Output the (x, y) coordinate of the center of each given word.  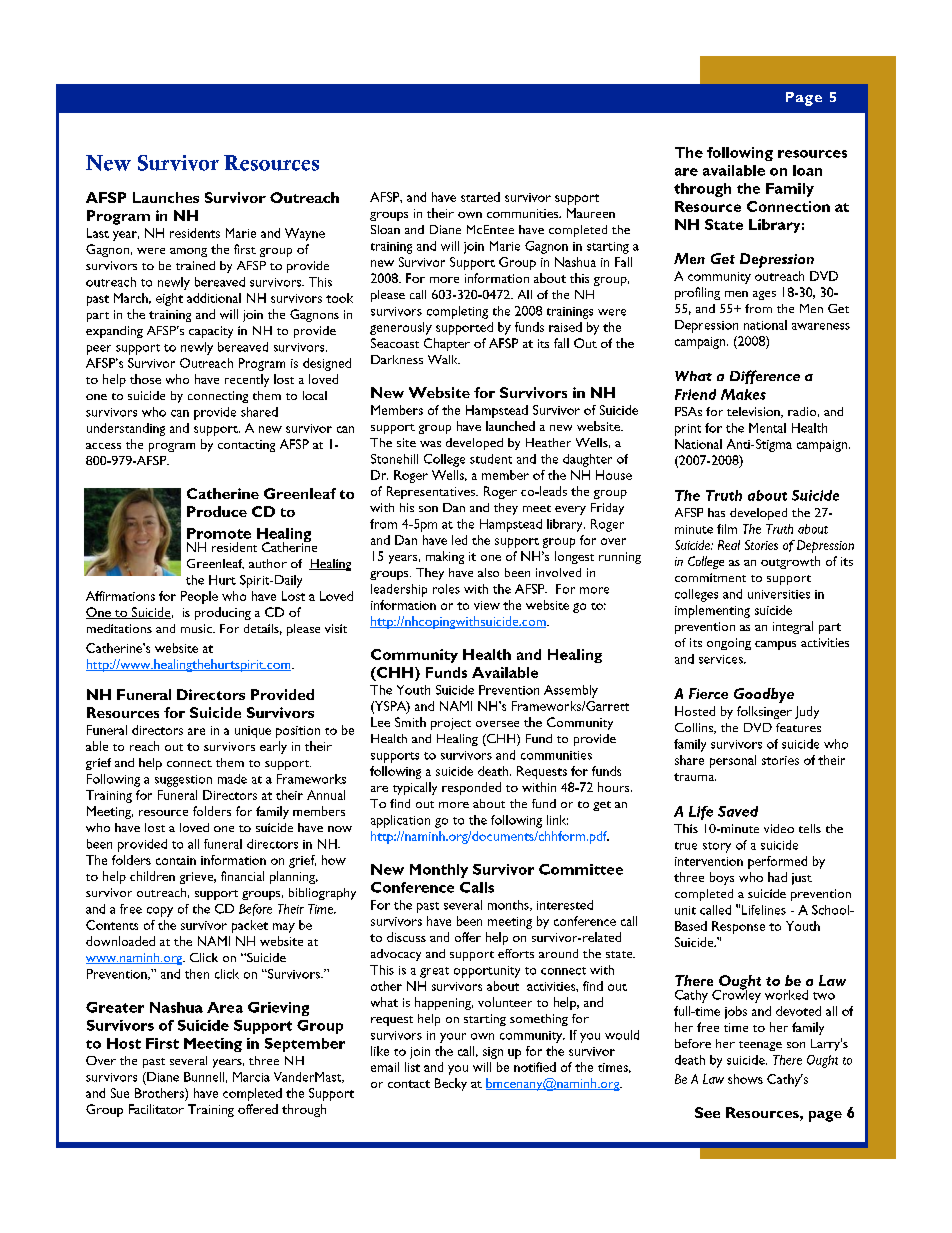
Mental (767, 428)
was (430, 444)
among (188, 252)
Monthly (439, 871)
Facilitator (156, 1109)
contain (176, 860)
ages (764, 295)
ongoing (729, 644)
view (487, 605)
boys (722, 878)
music (197, 628)
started (480, 197)
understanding (126, 429)
